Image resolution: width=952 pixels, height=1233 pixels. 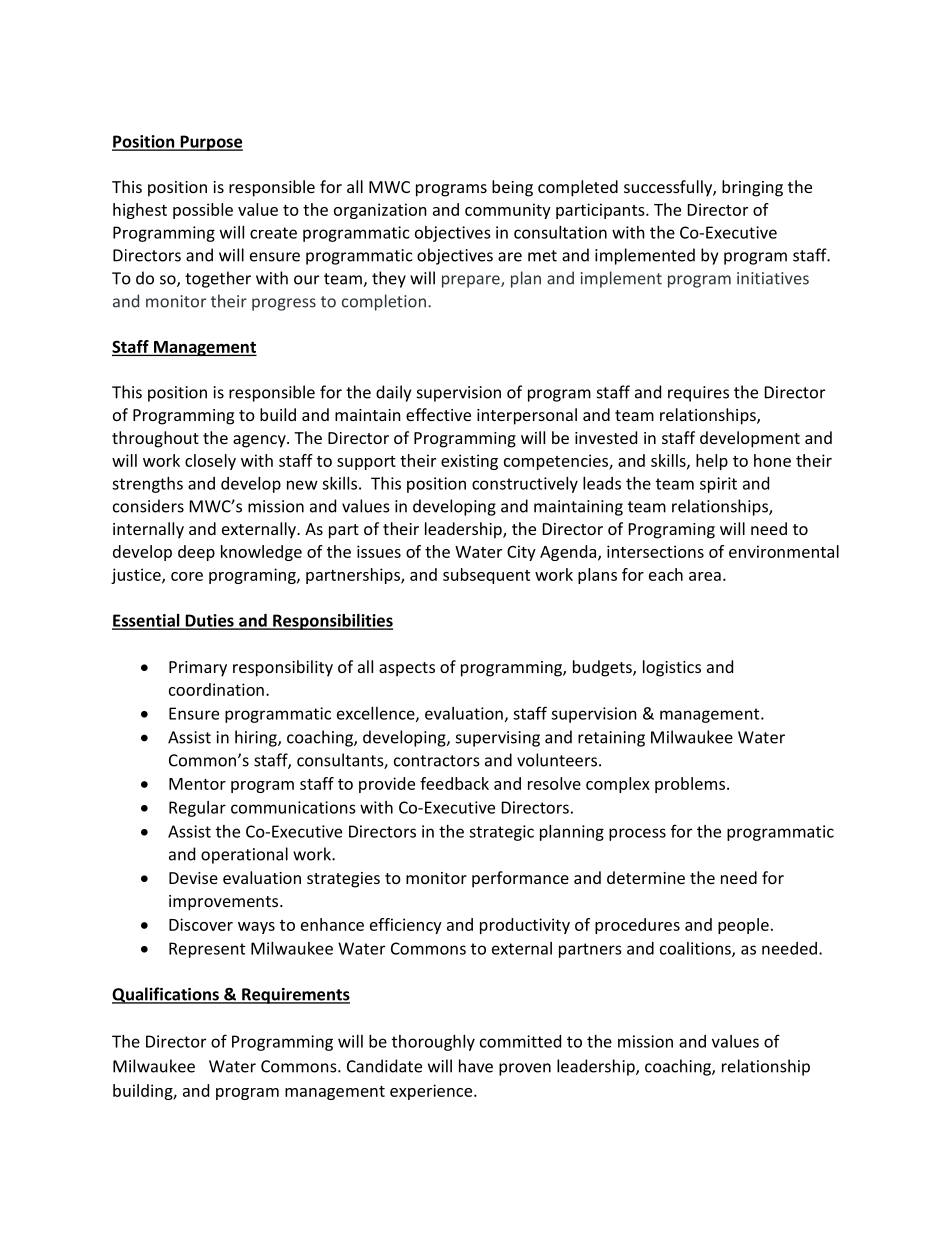 I want to click on bringing, so click(x=752, y=188).
